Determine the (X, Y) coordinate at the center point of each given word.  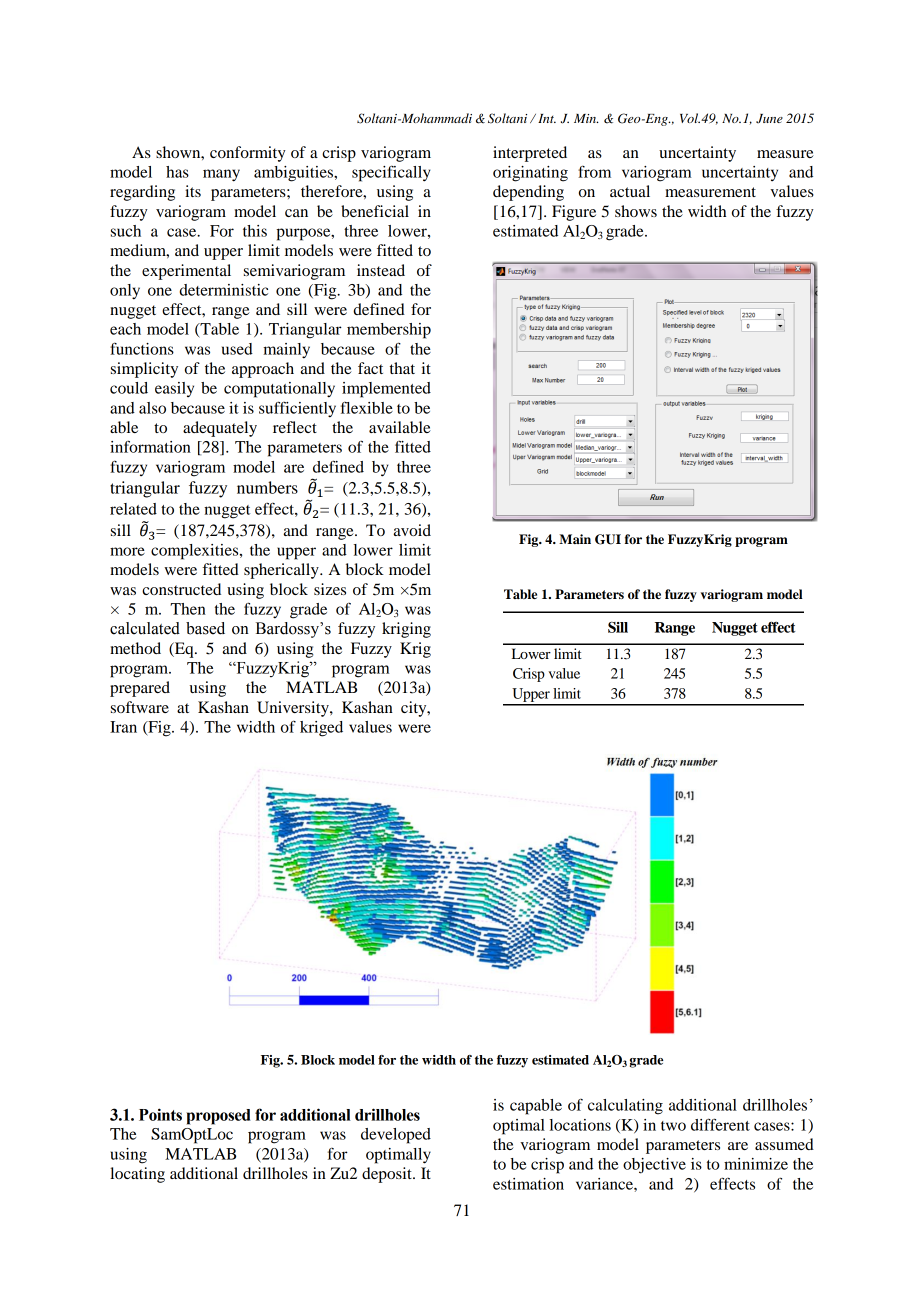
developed (396, 1136)
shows (636, 211)
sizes (330, 589)
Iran (123, 727)
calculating (625, 1107)
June (769, 119)
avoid (412, 530)
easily (174, 389)
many (221, 175)
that (402, 368)
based (205, 628)
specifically (391, 173)
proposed (218, 1117)
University (294, 709)
